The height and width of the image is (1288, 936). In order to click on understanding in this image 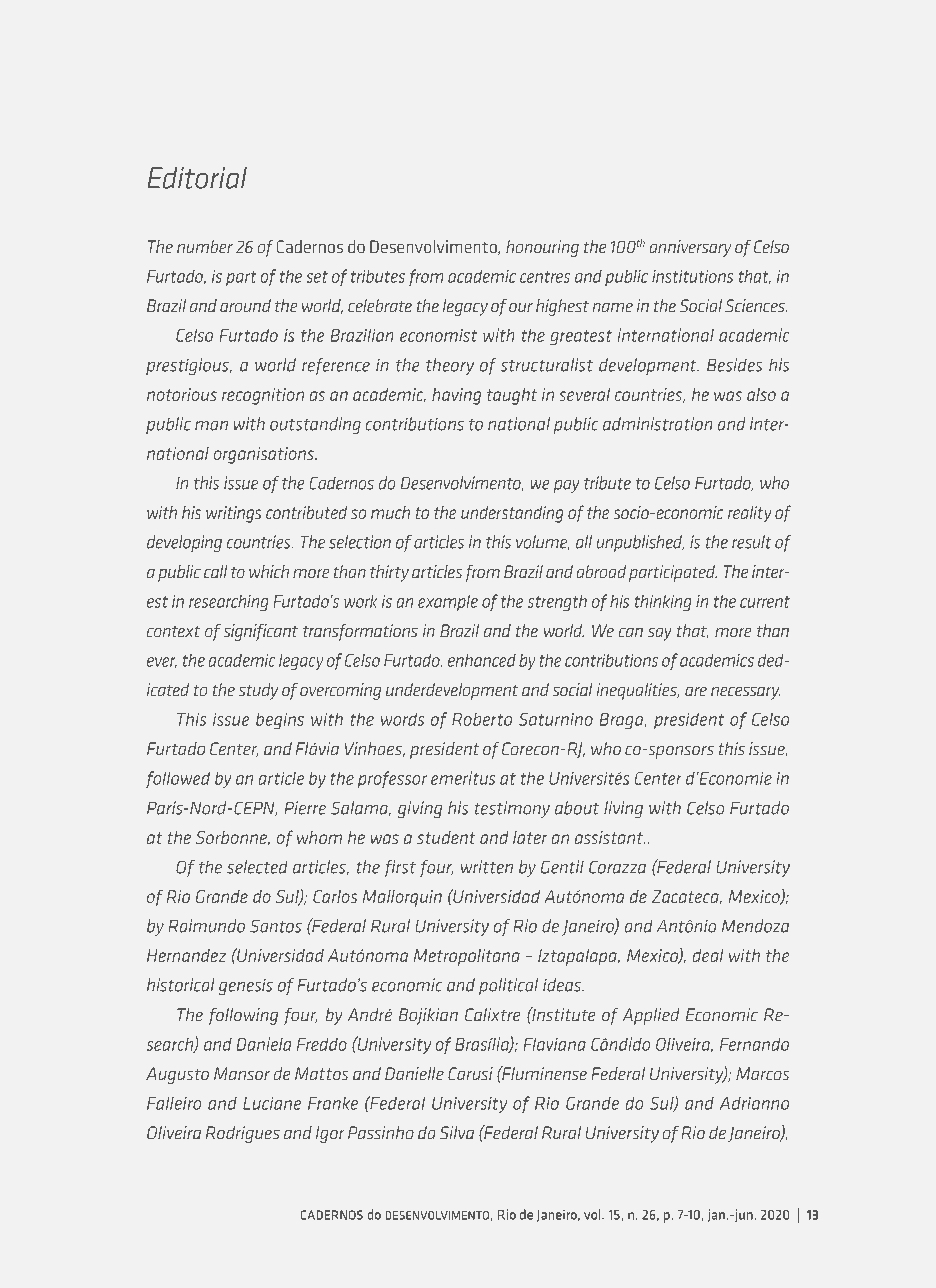, I will do `click(512, 514)`.
